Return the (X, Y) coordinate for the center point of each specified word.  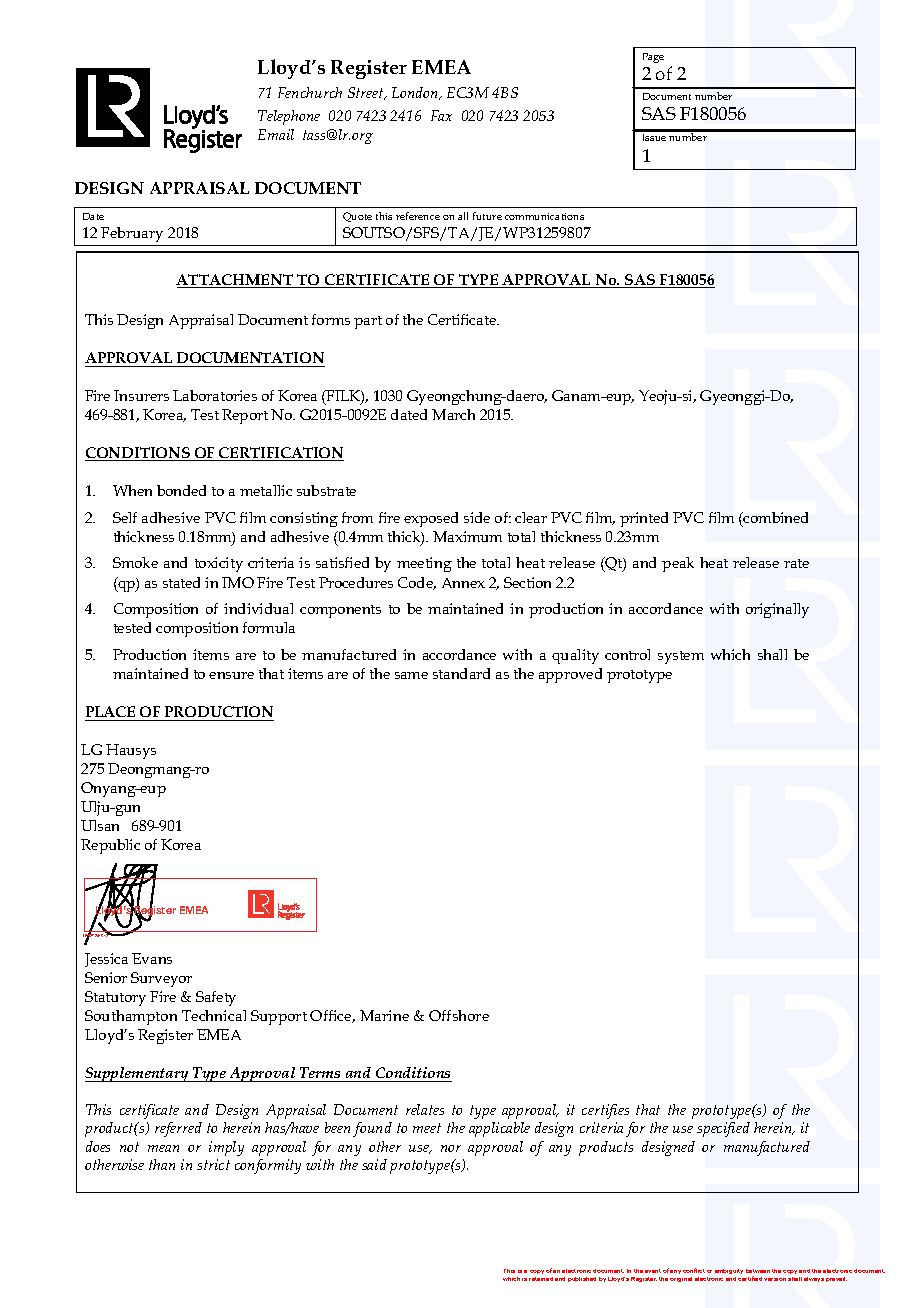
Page (653, 58)
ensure (231, 675)
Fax (441, 115)
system (681, 657)
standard (461, 673)
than (162, 1164)
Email (276, 134)
